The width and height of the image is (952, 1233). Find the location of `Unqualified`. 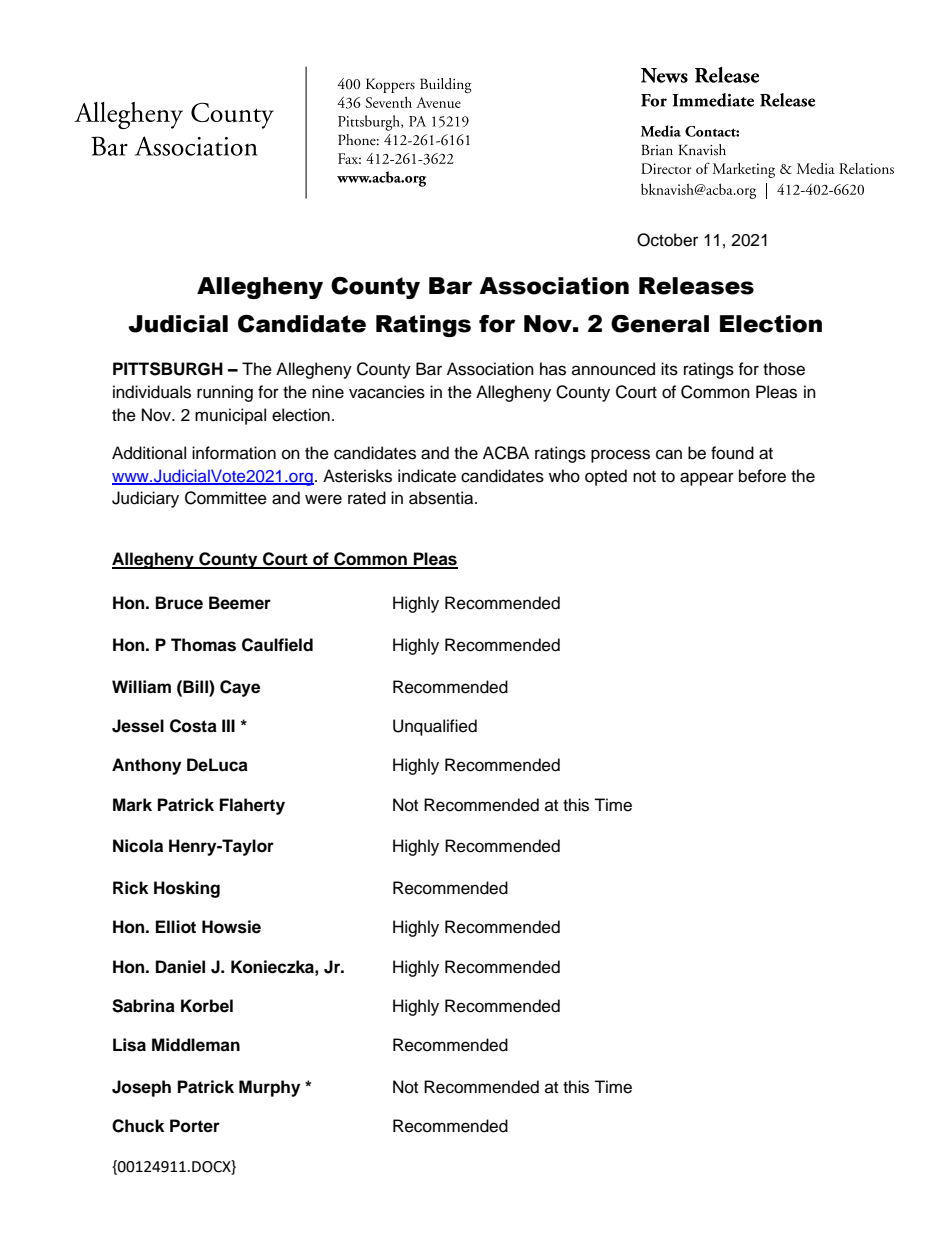

Unqualified is located at coordinates (435, 727).
